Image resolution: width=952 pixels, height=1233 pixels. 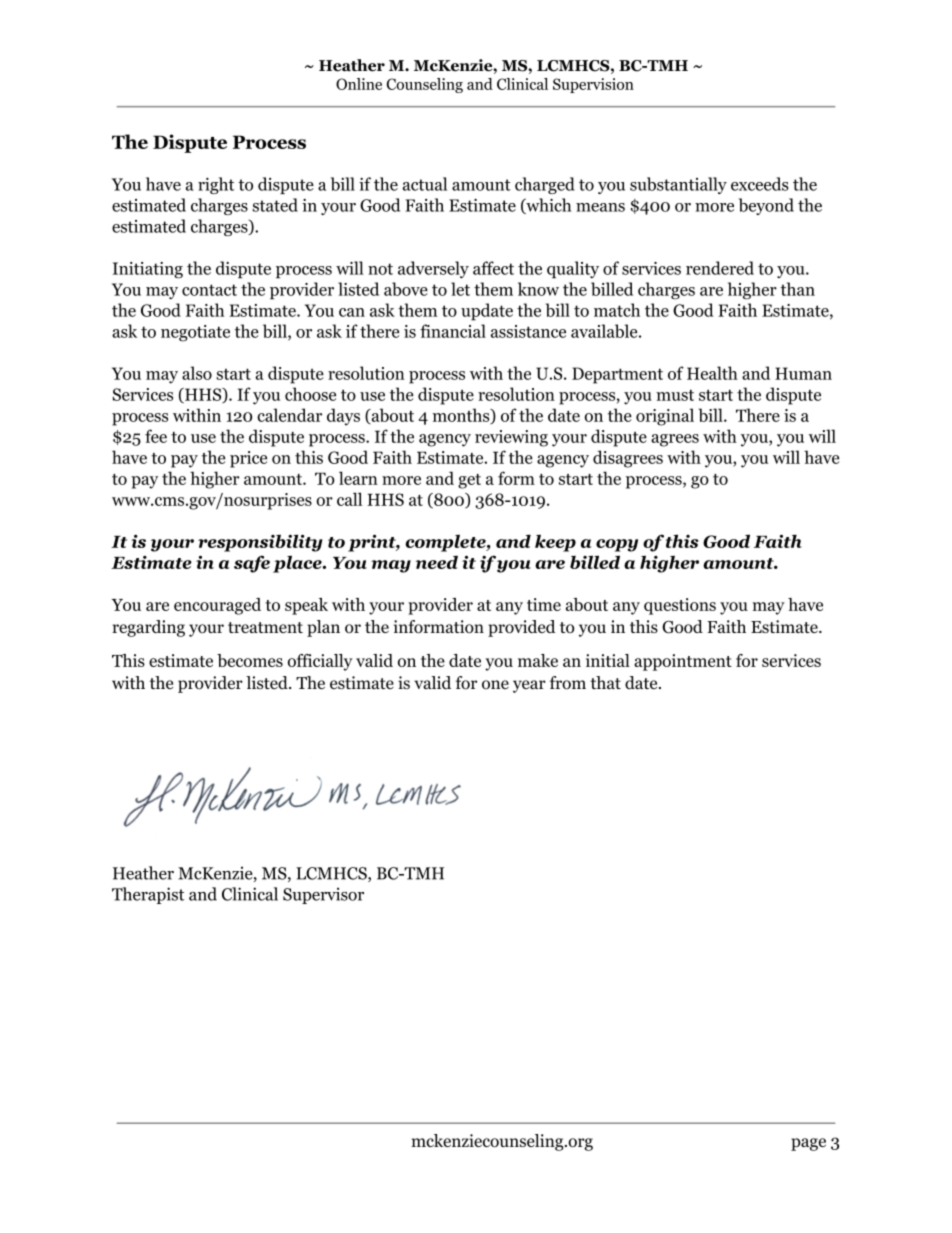 What do you see at coordinates (680, 606) in the screenshot?
I see `questions` at bounding box center [680, 606].
